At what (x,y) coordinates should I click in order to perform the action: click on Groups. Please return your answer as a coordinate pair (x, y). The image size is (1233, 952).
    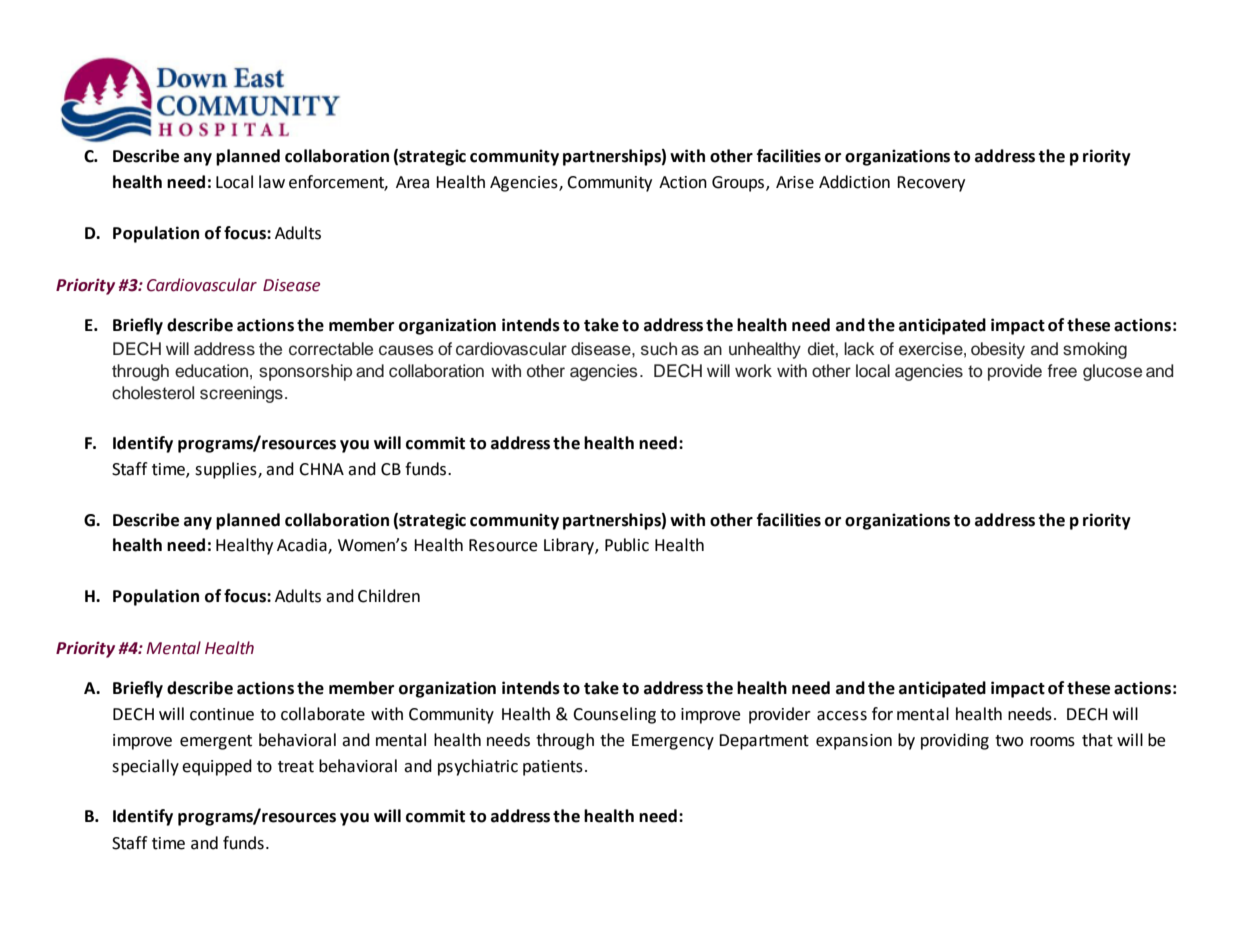
    Looking at the image, I should click on (739, 184).
